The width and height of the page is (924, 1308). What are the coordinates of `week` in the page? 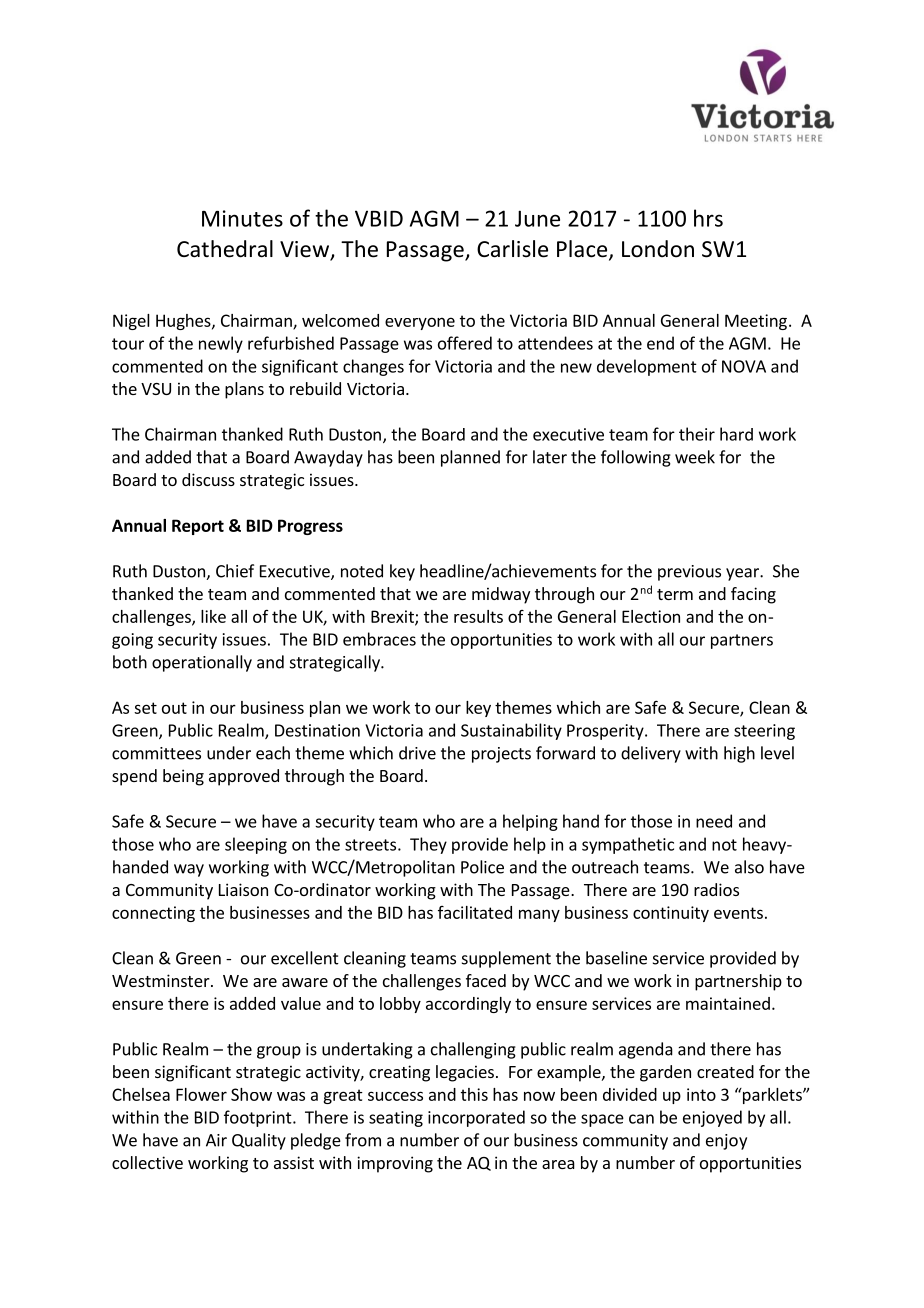 It's located at (695, 457).
